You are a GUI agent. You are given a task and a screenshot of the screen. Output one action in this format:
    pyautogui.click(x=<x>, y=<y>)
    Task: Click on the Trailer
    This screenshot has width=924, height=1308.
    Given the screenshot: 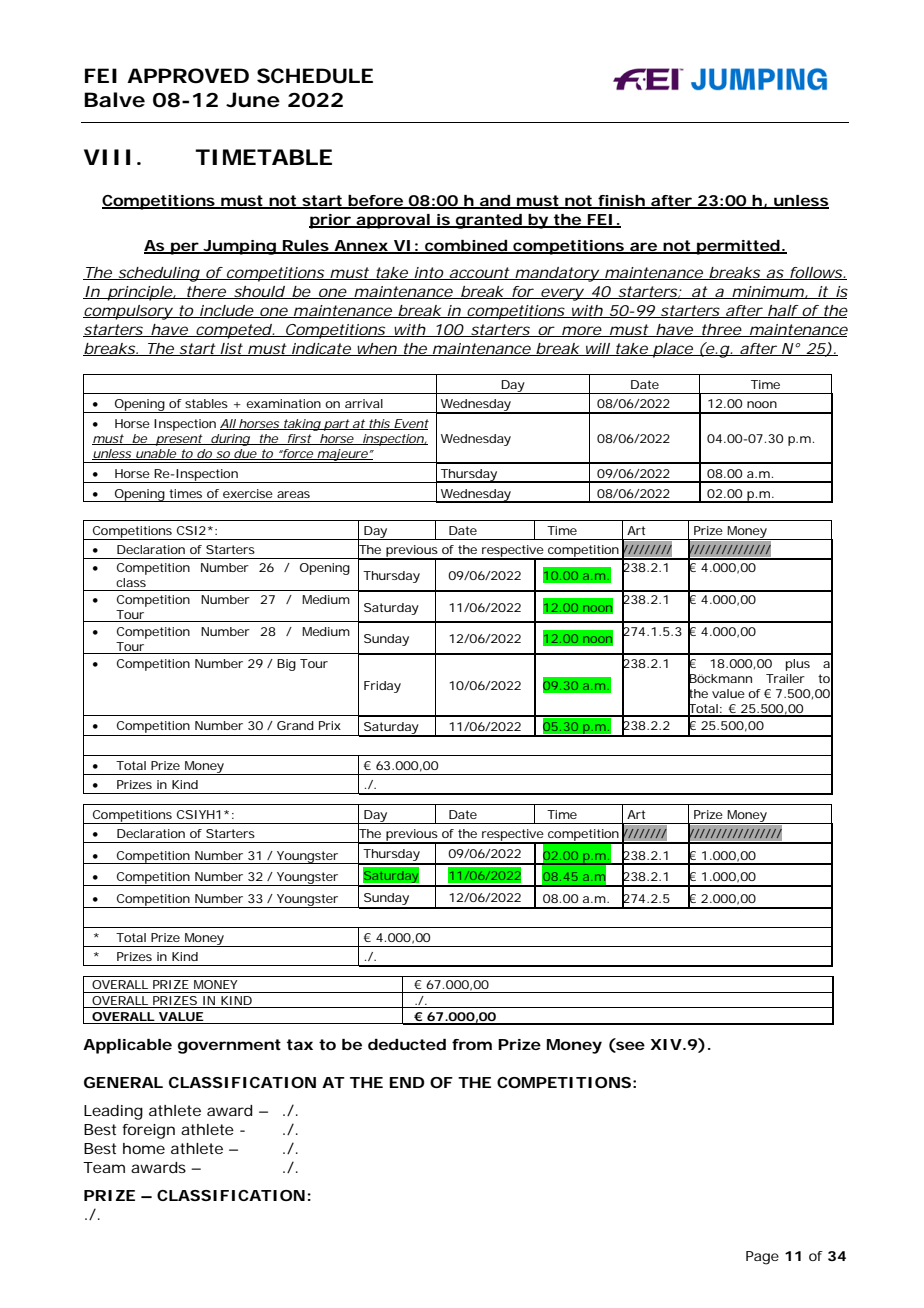 What is the action you would take?
    pyautogui.click(x=785, y=678)
